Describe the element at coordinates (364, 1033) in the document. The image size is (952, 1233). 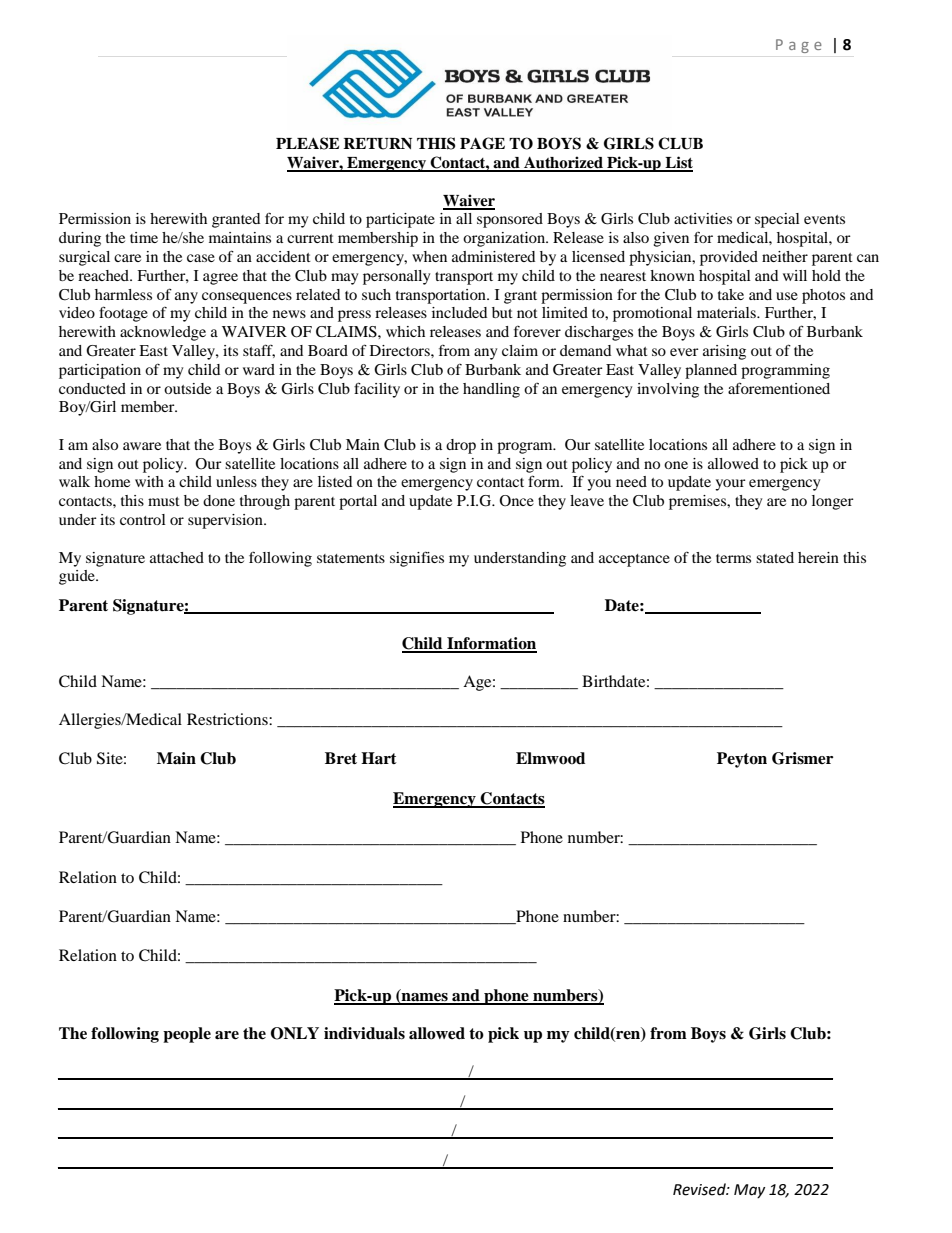
I see `individuals` at that location.
